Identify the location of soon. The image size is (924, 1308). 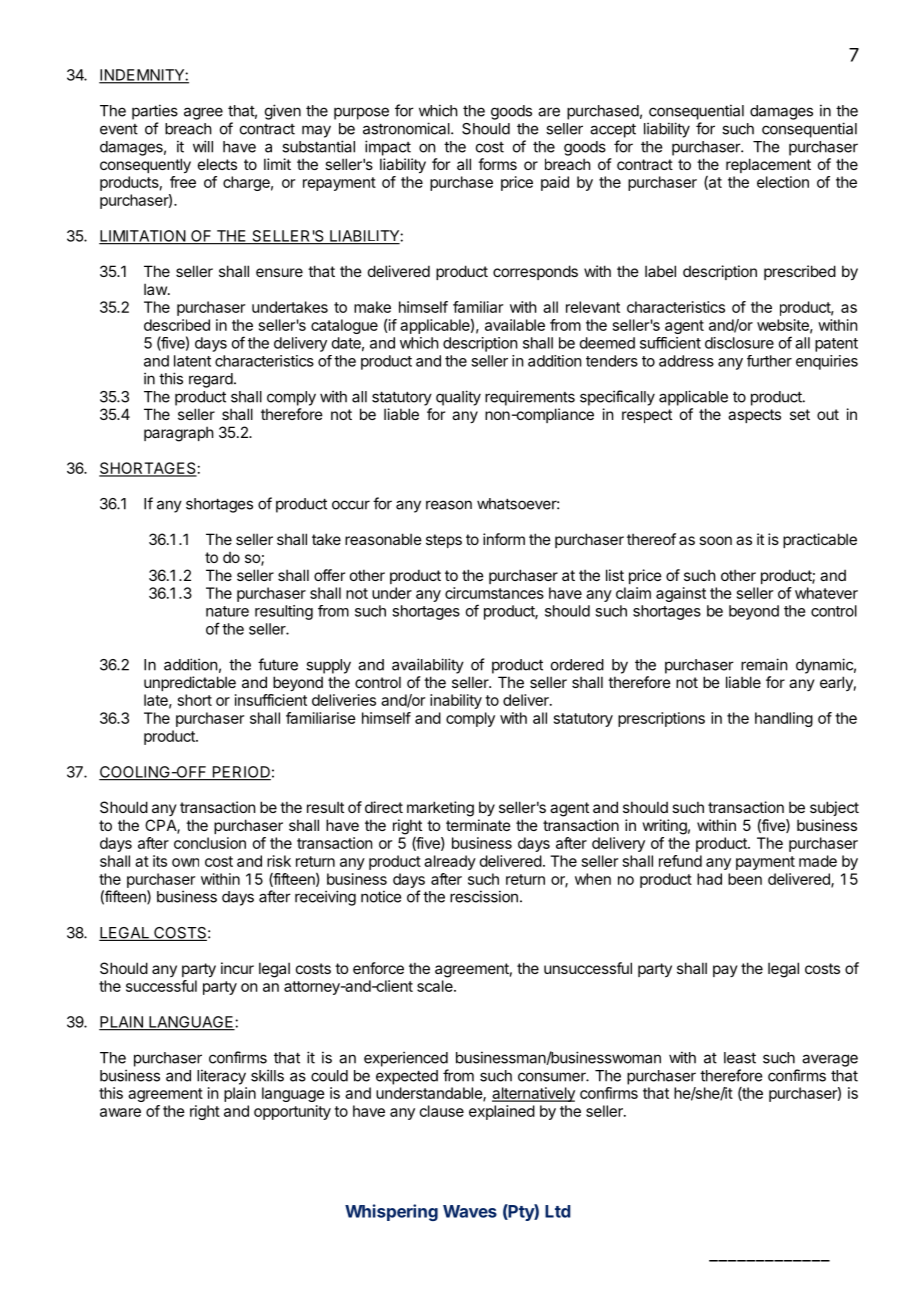
(715, 540).
